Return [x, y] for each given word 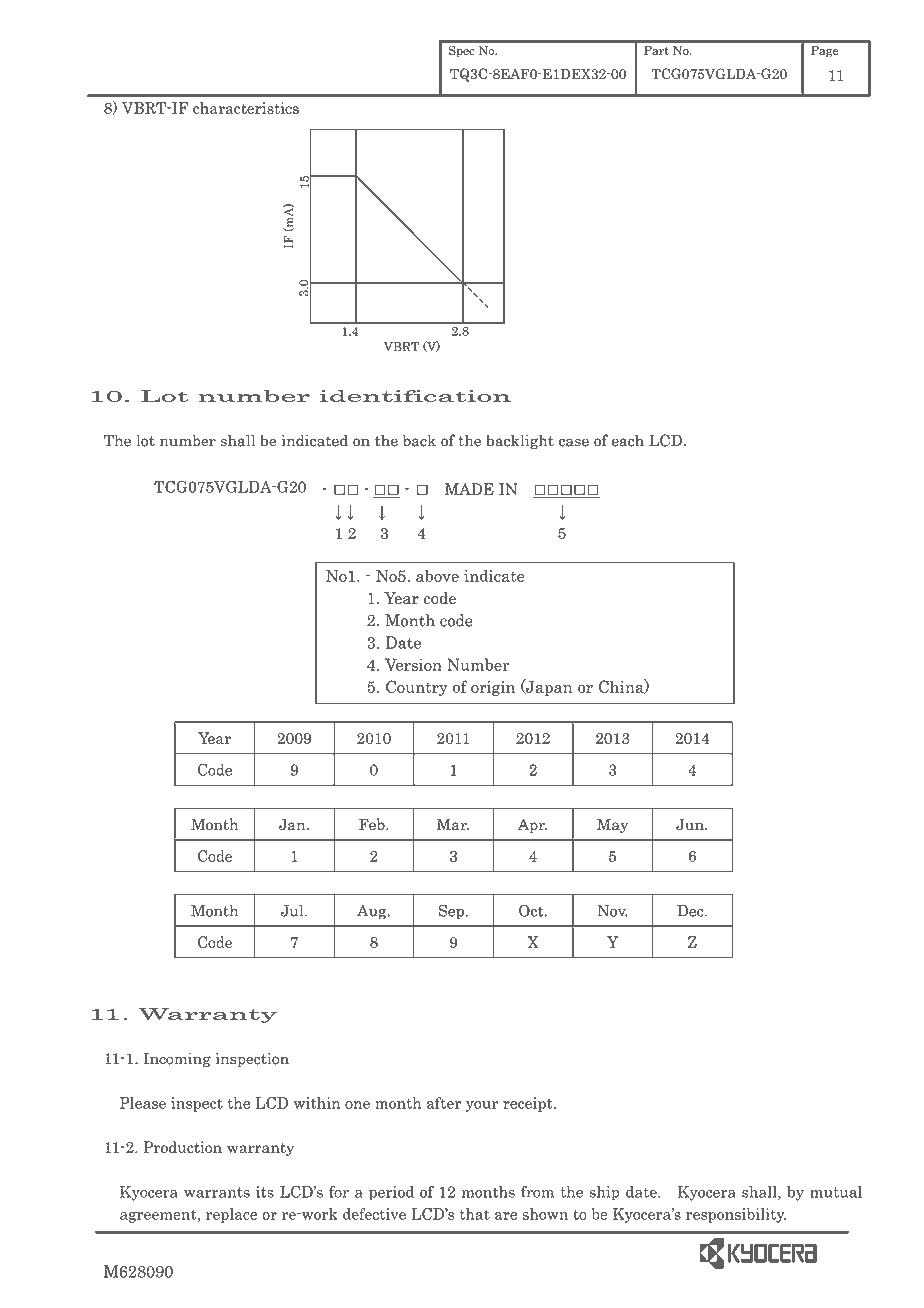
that [475, 1214]
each [628, 440]
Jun [691, 824]
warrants [217, 1192]
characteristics [246, 108]
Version [413, 664]
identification [415, 396]
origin [493, 688]
